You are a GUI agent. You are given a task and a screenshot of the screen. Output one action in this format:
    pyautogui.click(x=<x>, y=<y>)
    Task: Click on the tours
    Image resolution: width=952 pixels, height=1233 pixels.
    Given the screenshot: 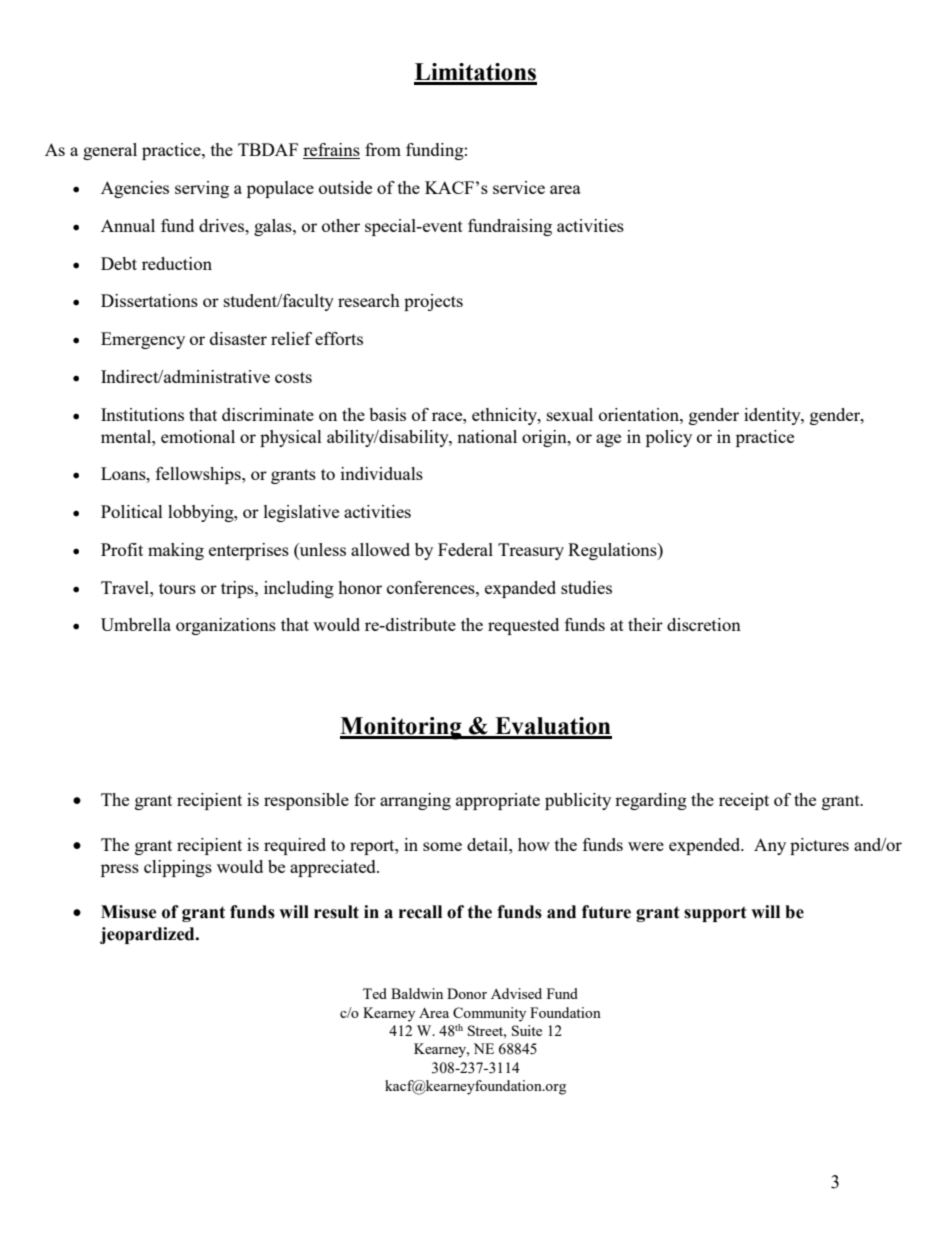 What is the action you would take?
    pyautogui.click(x=177, y=588)
